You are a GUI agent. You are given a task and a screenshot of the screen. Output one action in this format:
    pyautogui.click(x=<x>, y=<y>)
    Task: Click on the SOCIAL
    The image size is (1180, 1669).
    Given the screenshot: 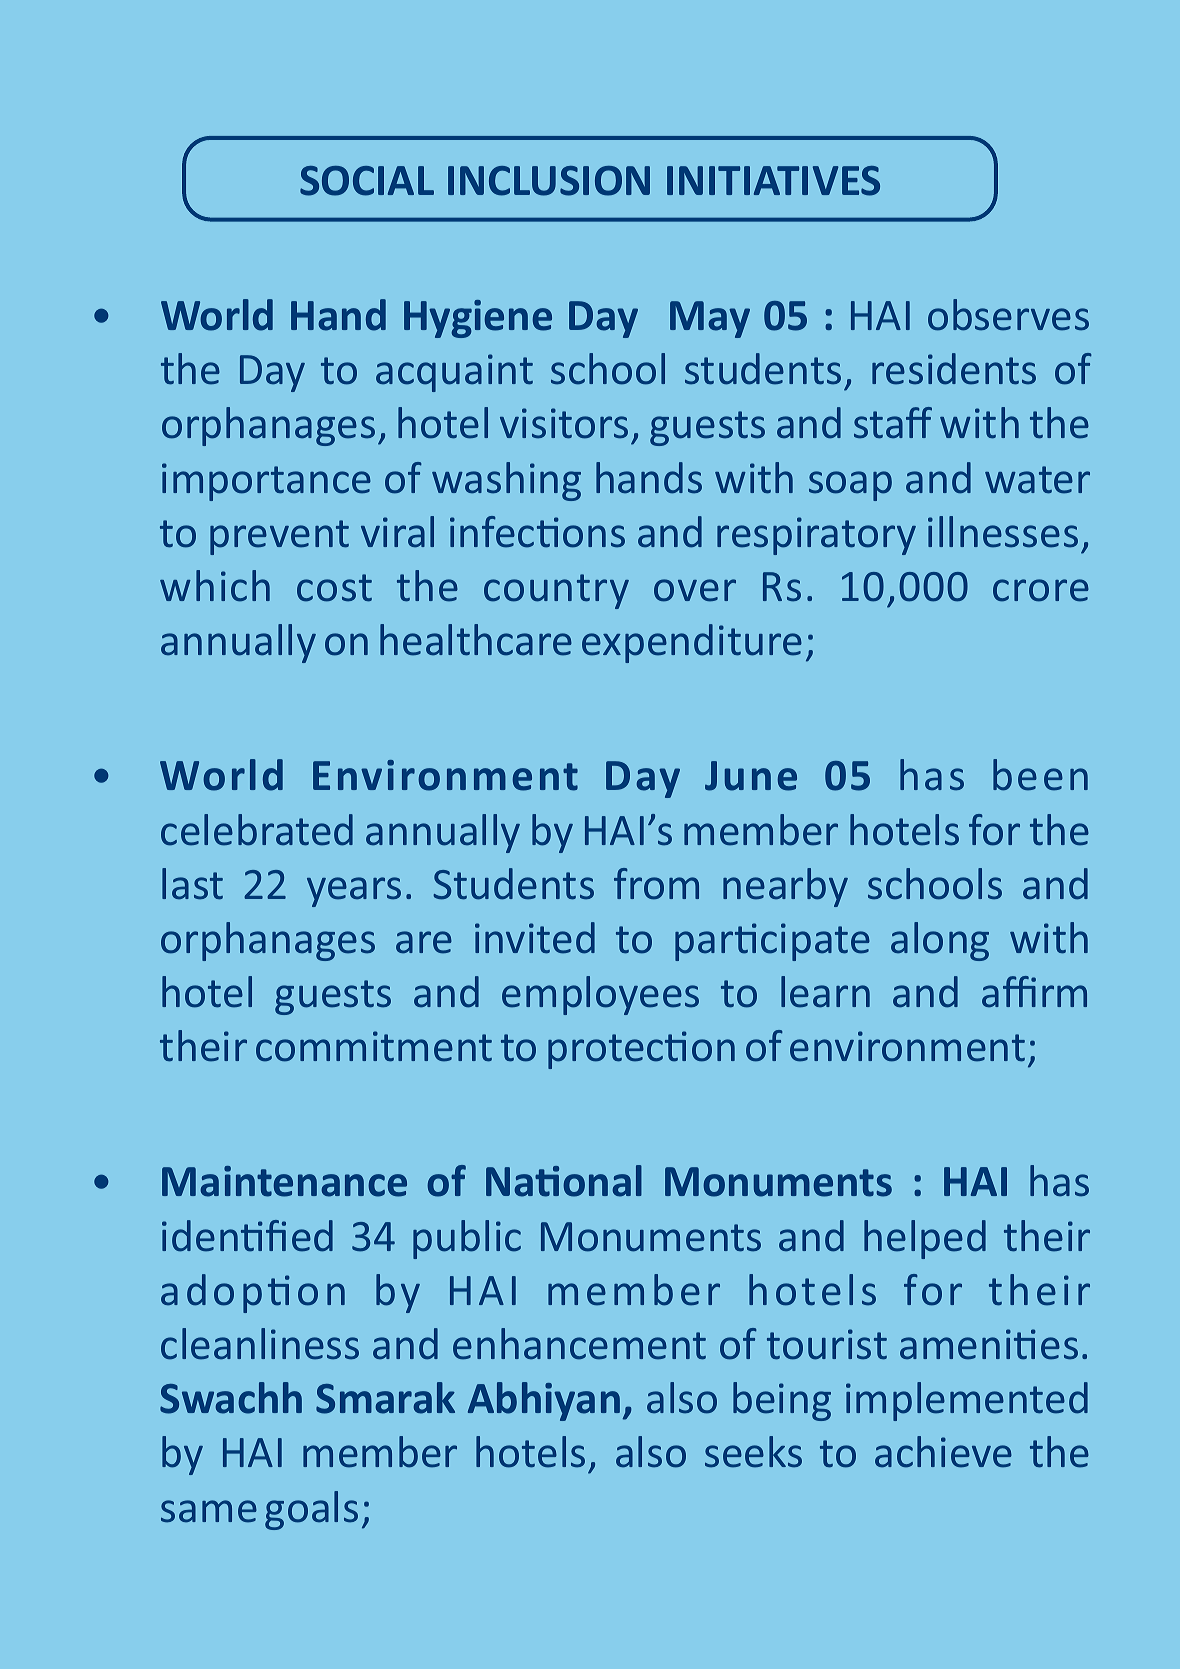 What is the action you would take?
    pyautogui.click(x=367, y=181)
